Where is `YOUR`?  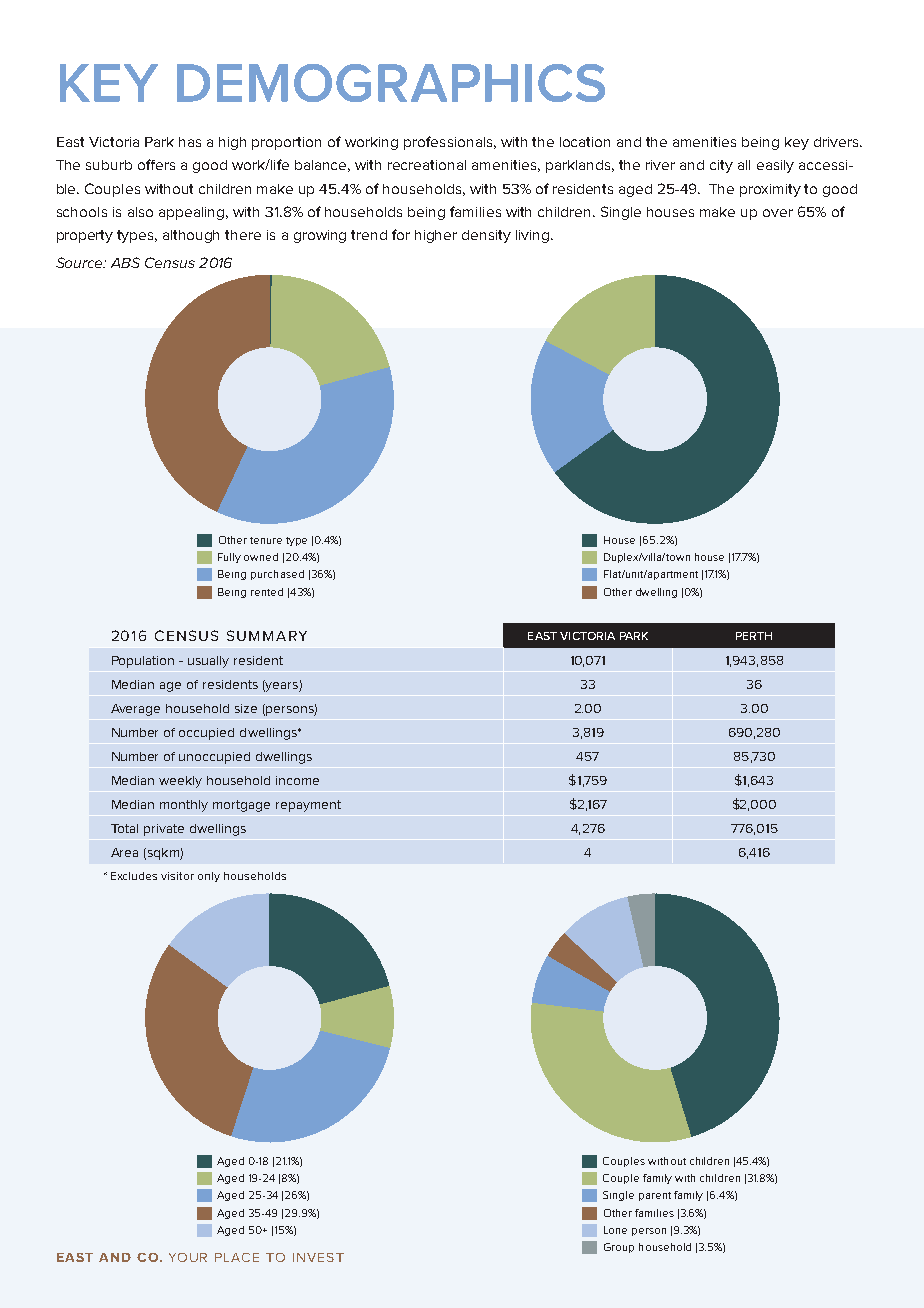 YOUR is located at coordinates (188, 1257).
